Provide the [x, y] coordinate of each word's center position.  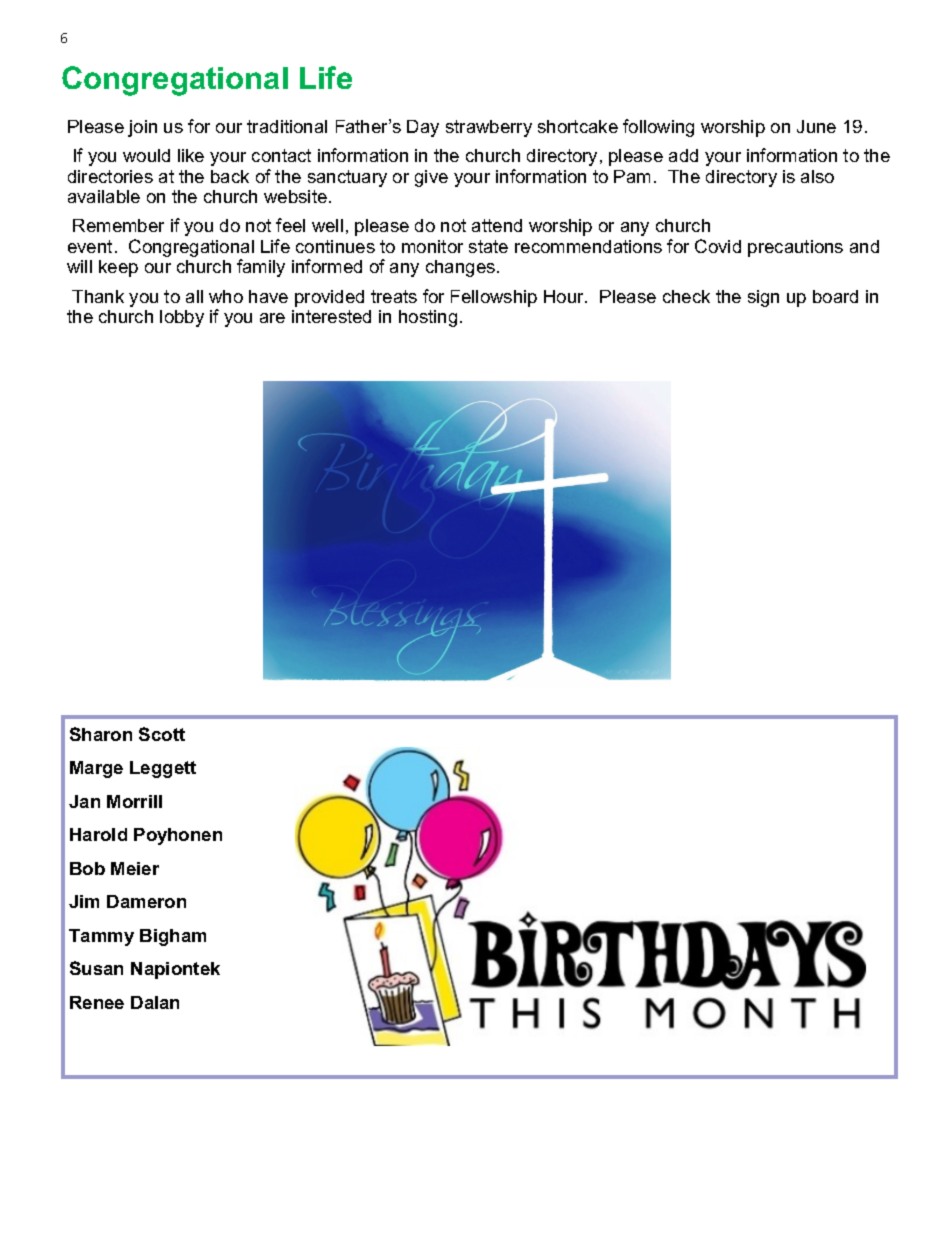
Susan [96, 968]
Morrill [134, 801]
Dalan [155, 1002]
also [817, 176]
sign [763, 298]
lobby [182, 318]
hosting [428, 318]
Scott [162, 734]
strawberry [489, 128]
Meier [135, 868]
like [191, 155]
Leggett [163, 769]
